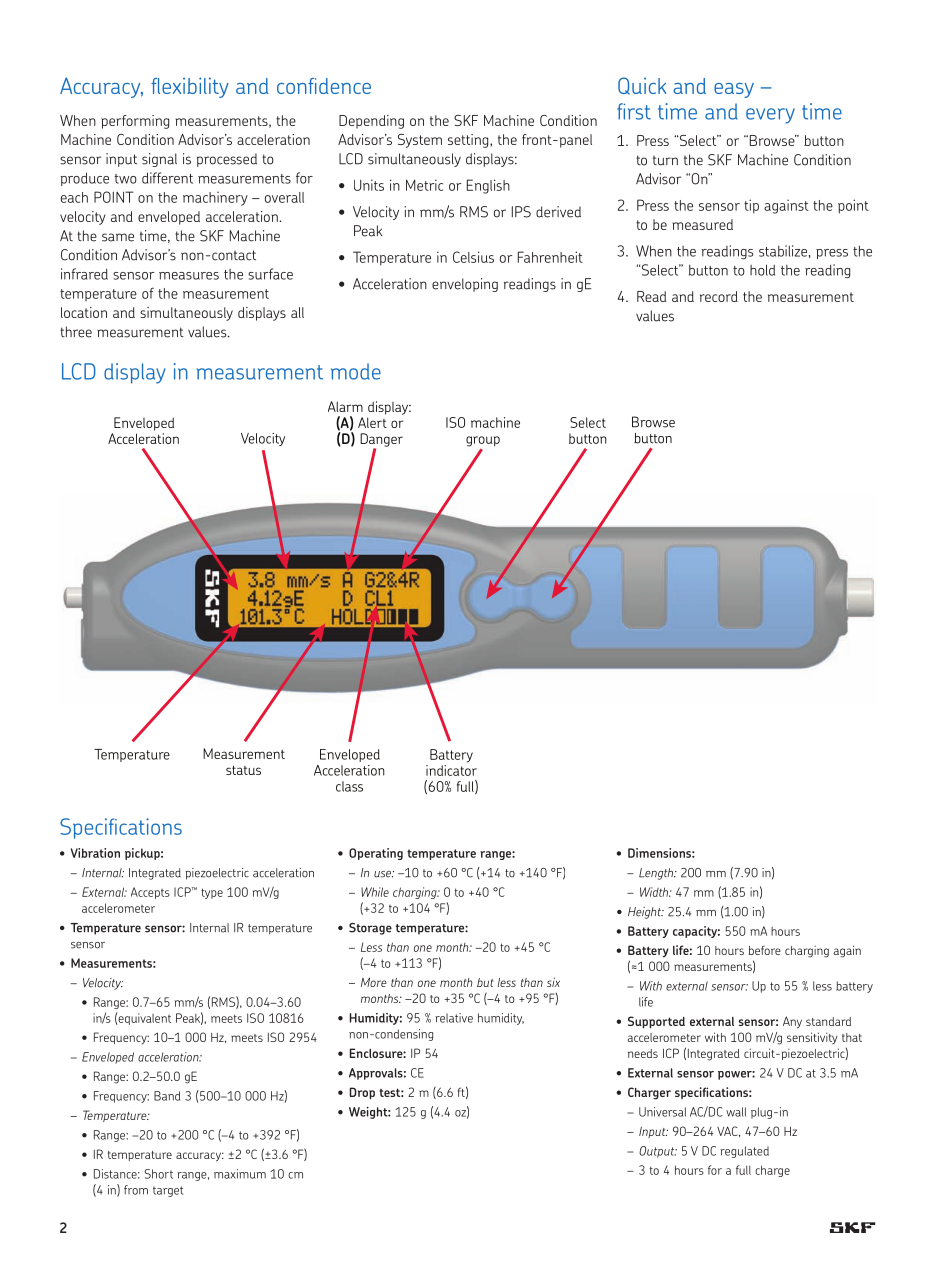  I want to click on Drop, so click(362, 1093).
